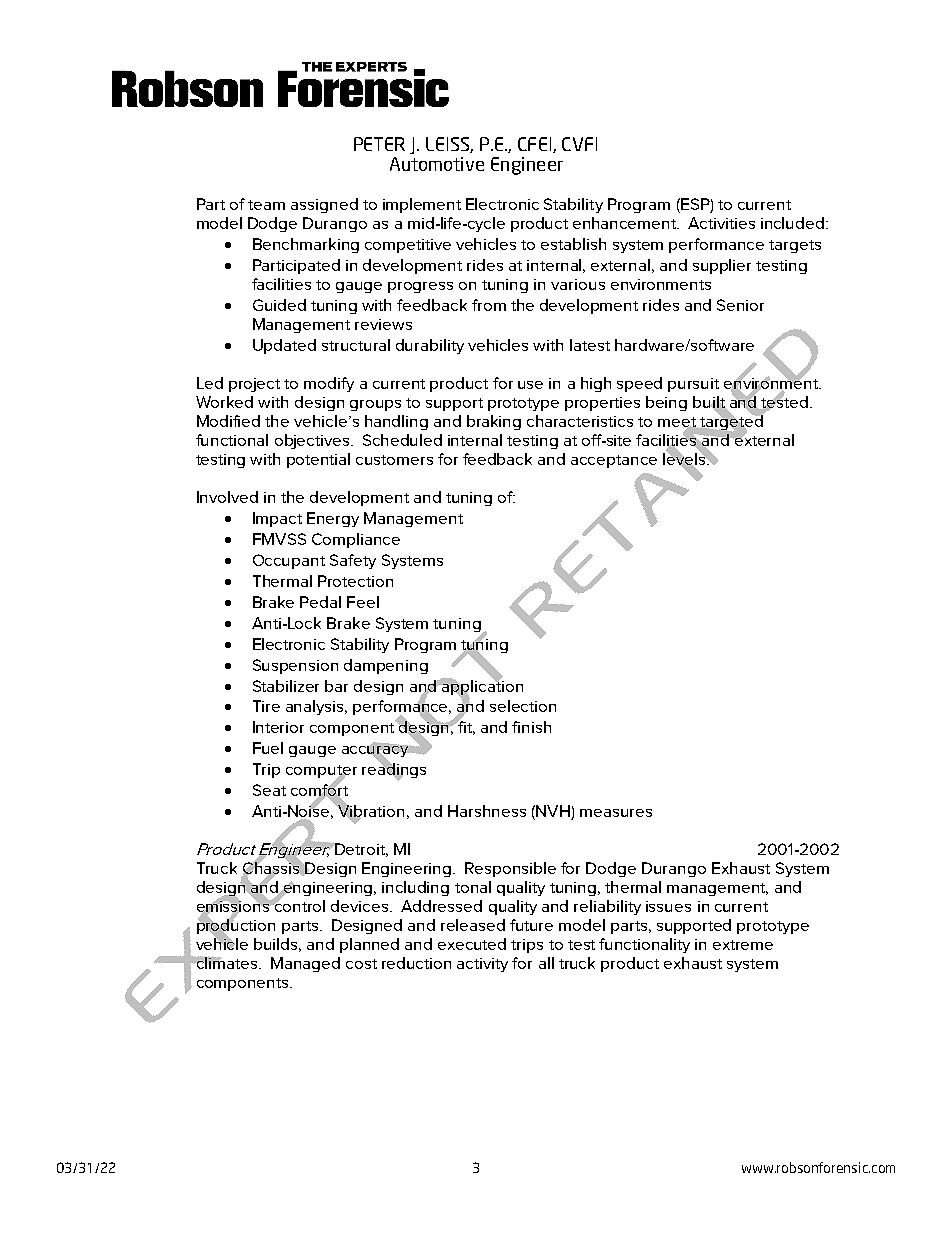 Image resolution: width=952 pixels, height=1233 pixels. Describe the element at coordinates (305, 964) in the document. I see `Managed` at that location.
